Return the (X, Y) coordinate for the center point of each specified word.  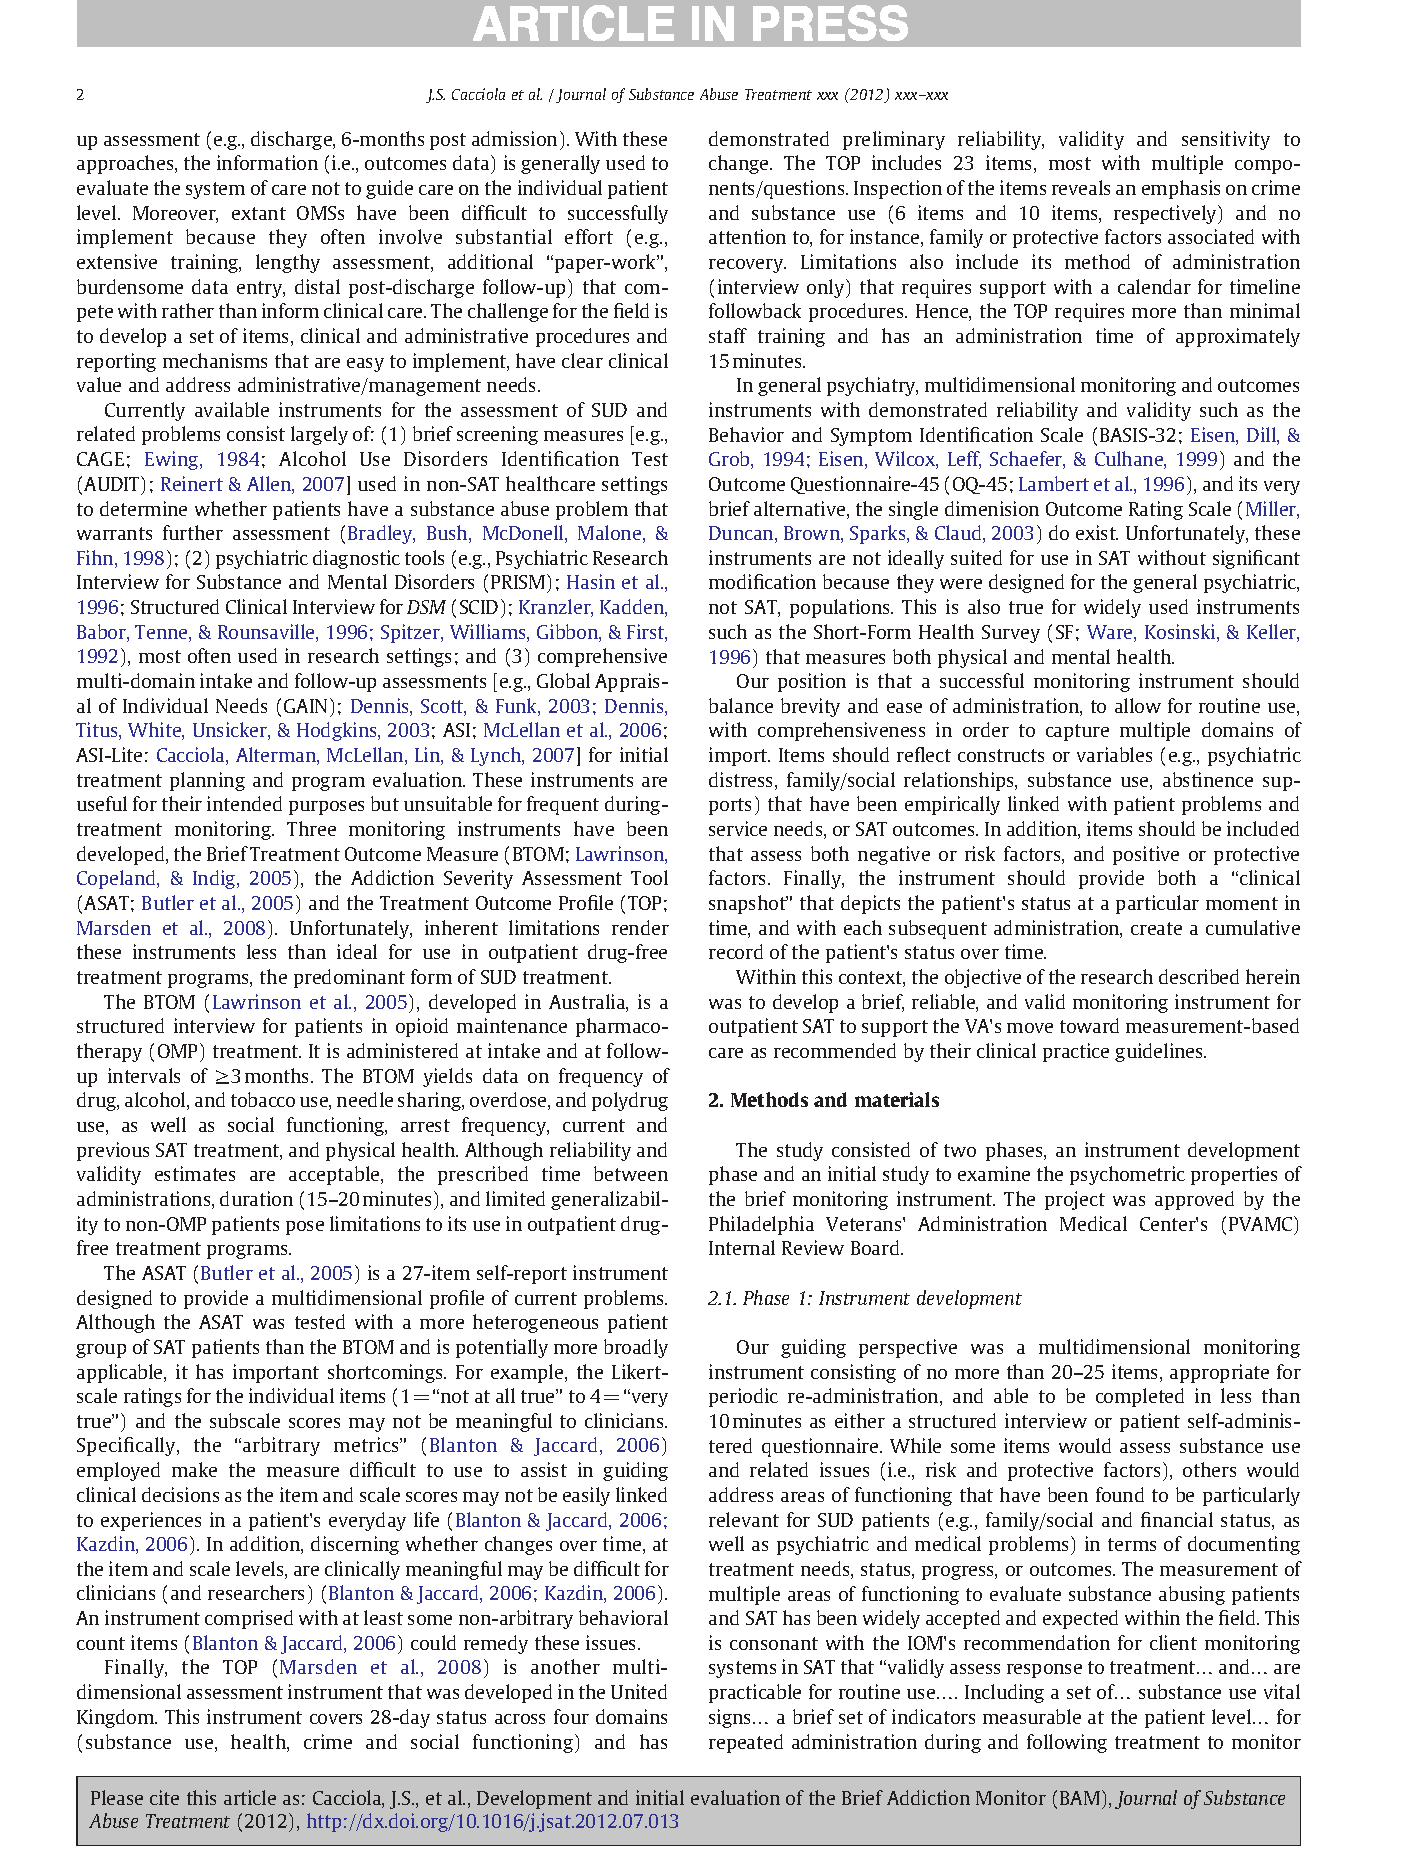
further (193, 532)
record (736, 951)
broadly (636, 1348)
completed (1140, 1397)
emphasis (1181, 189)
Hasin (591, 581)
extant (259, 213)
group (101, 1351)
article (250, 1797)
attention (747, 236)
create (1156, 928)
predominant (349, 978)
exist (1097, 532)
